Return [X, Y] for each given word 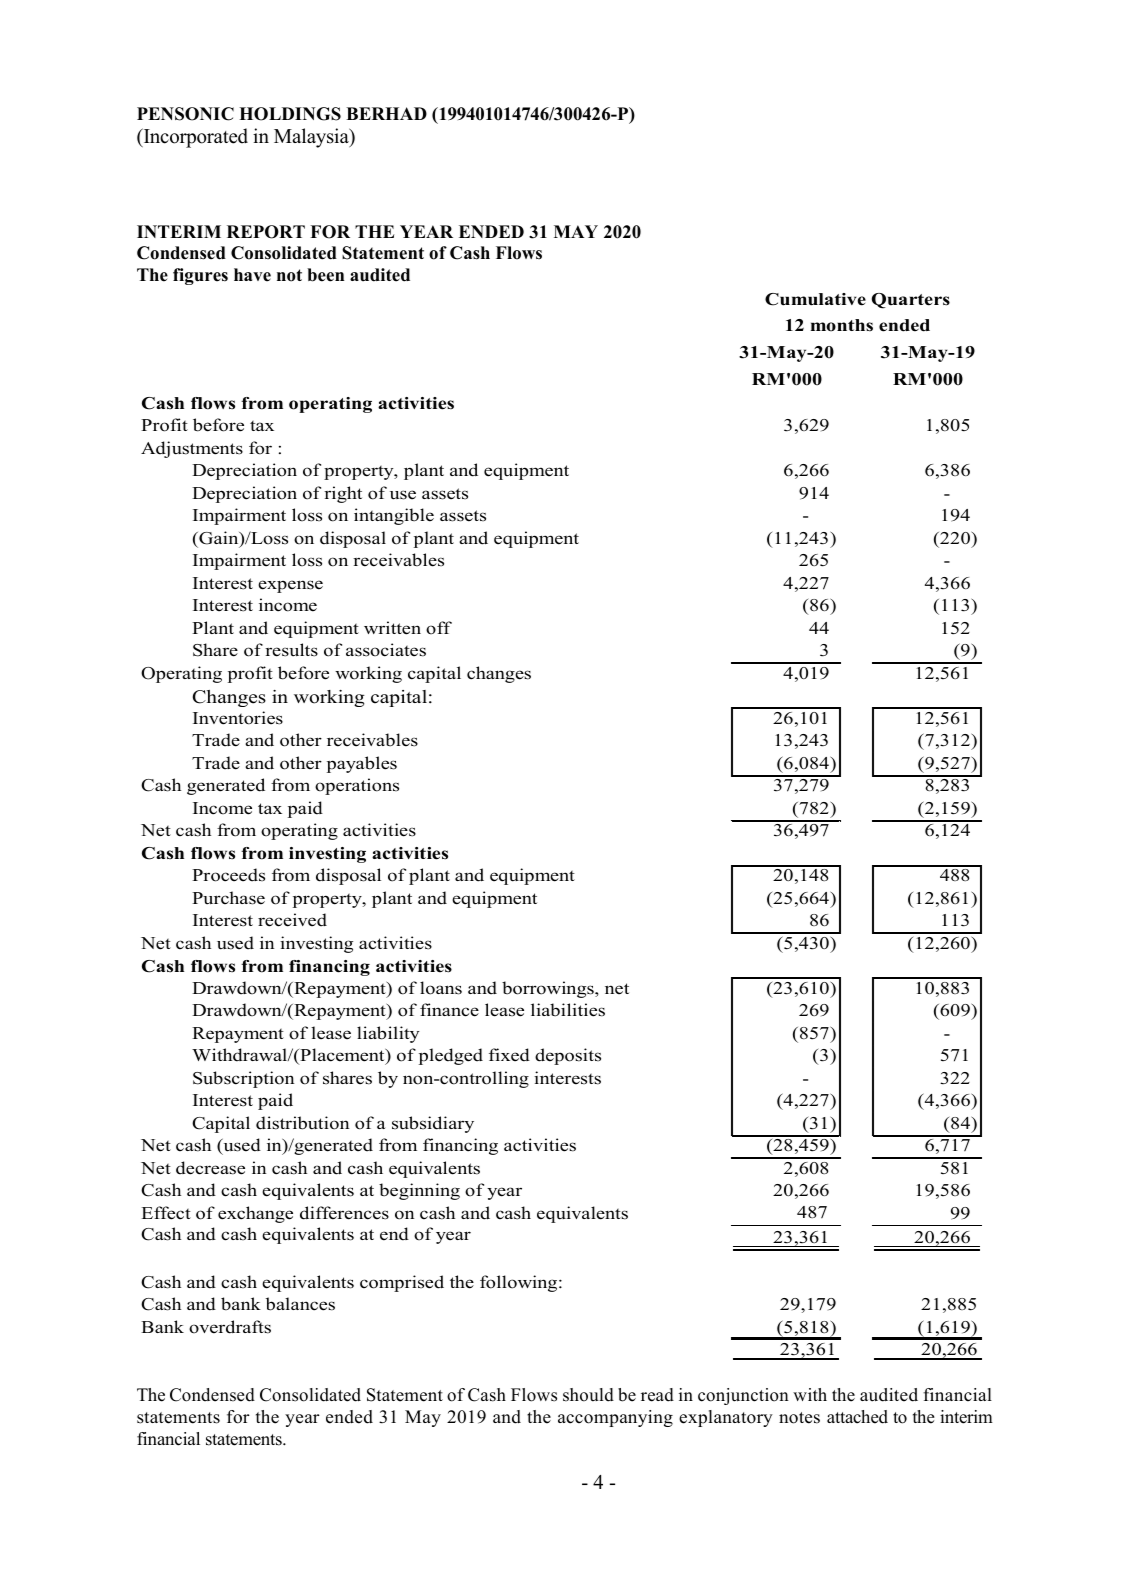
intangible [394, 516]
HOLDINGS [290, 114]
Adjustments [192, 449]
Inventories [238, 718]
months [842, 325]
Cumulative [815, 299]
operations [357, 786]
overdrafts [230, 1327]
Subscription [243, 1079]
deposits [568, 1056]
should [588, 1395]
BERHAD [386, 113]
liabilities [568, 1010]
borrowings [549, 989]
